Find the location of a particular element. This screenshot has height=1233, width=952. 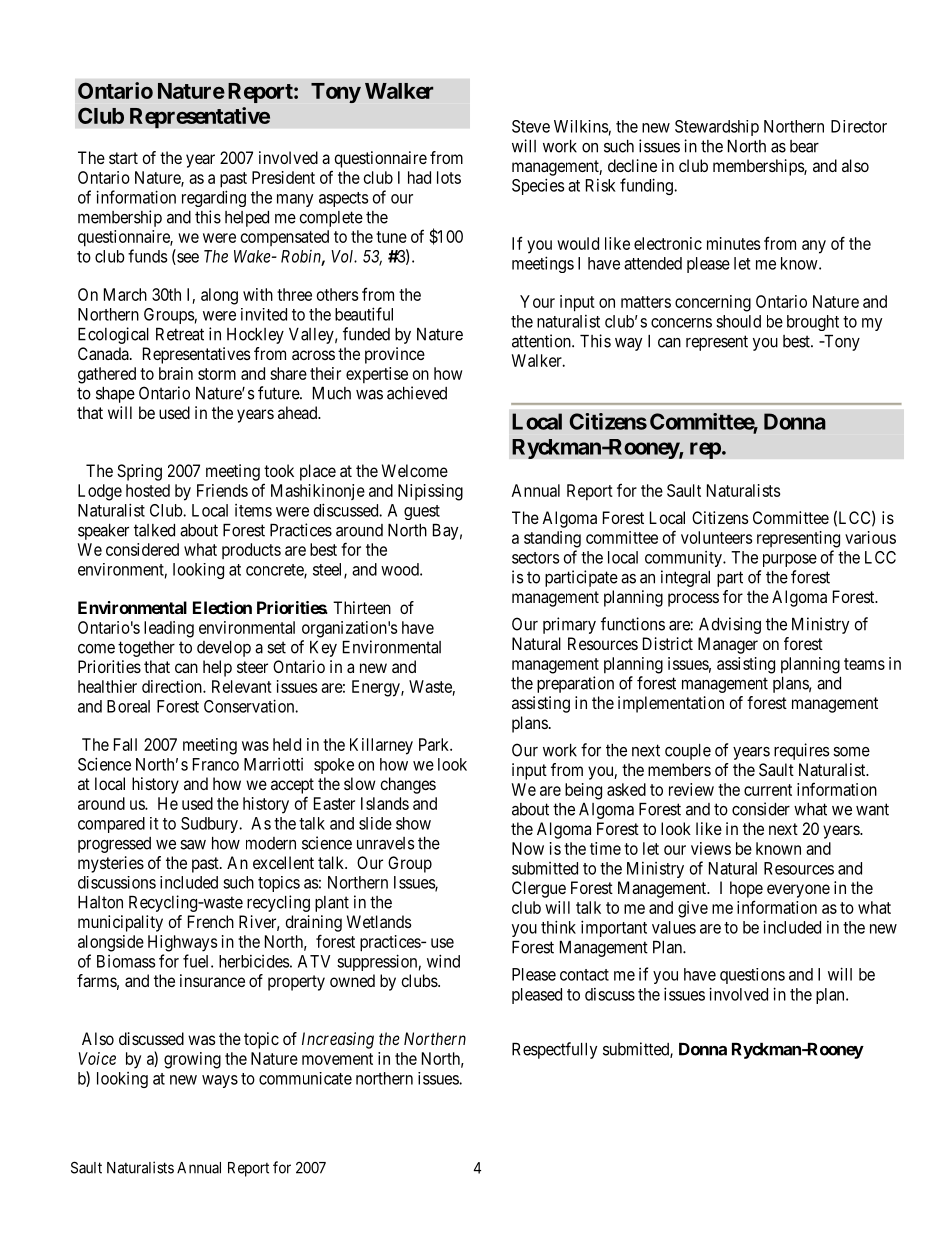

show is located at coordinates (413, 823).
